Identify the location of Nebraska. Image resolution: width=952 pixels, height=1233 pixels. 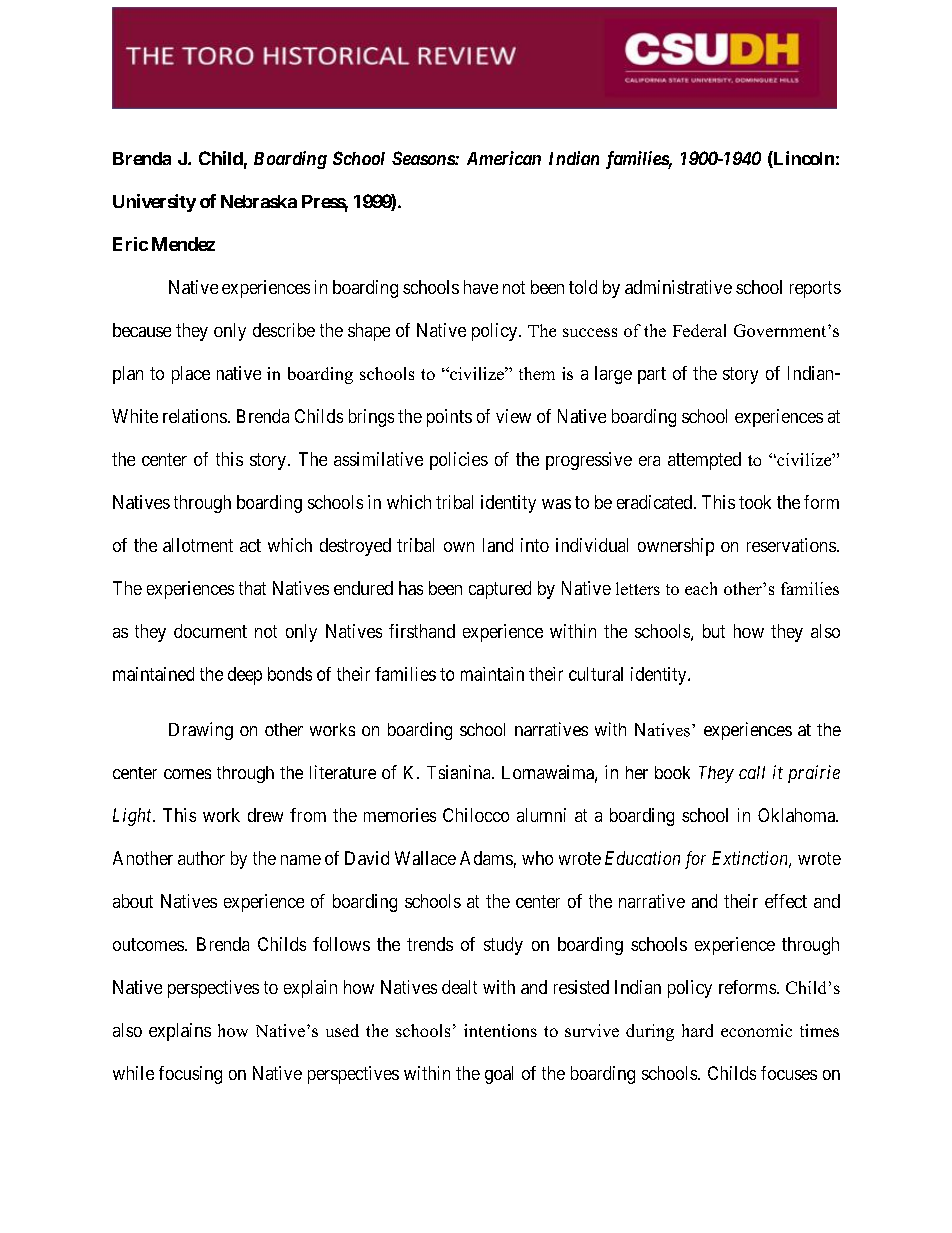
(259, 201).
